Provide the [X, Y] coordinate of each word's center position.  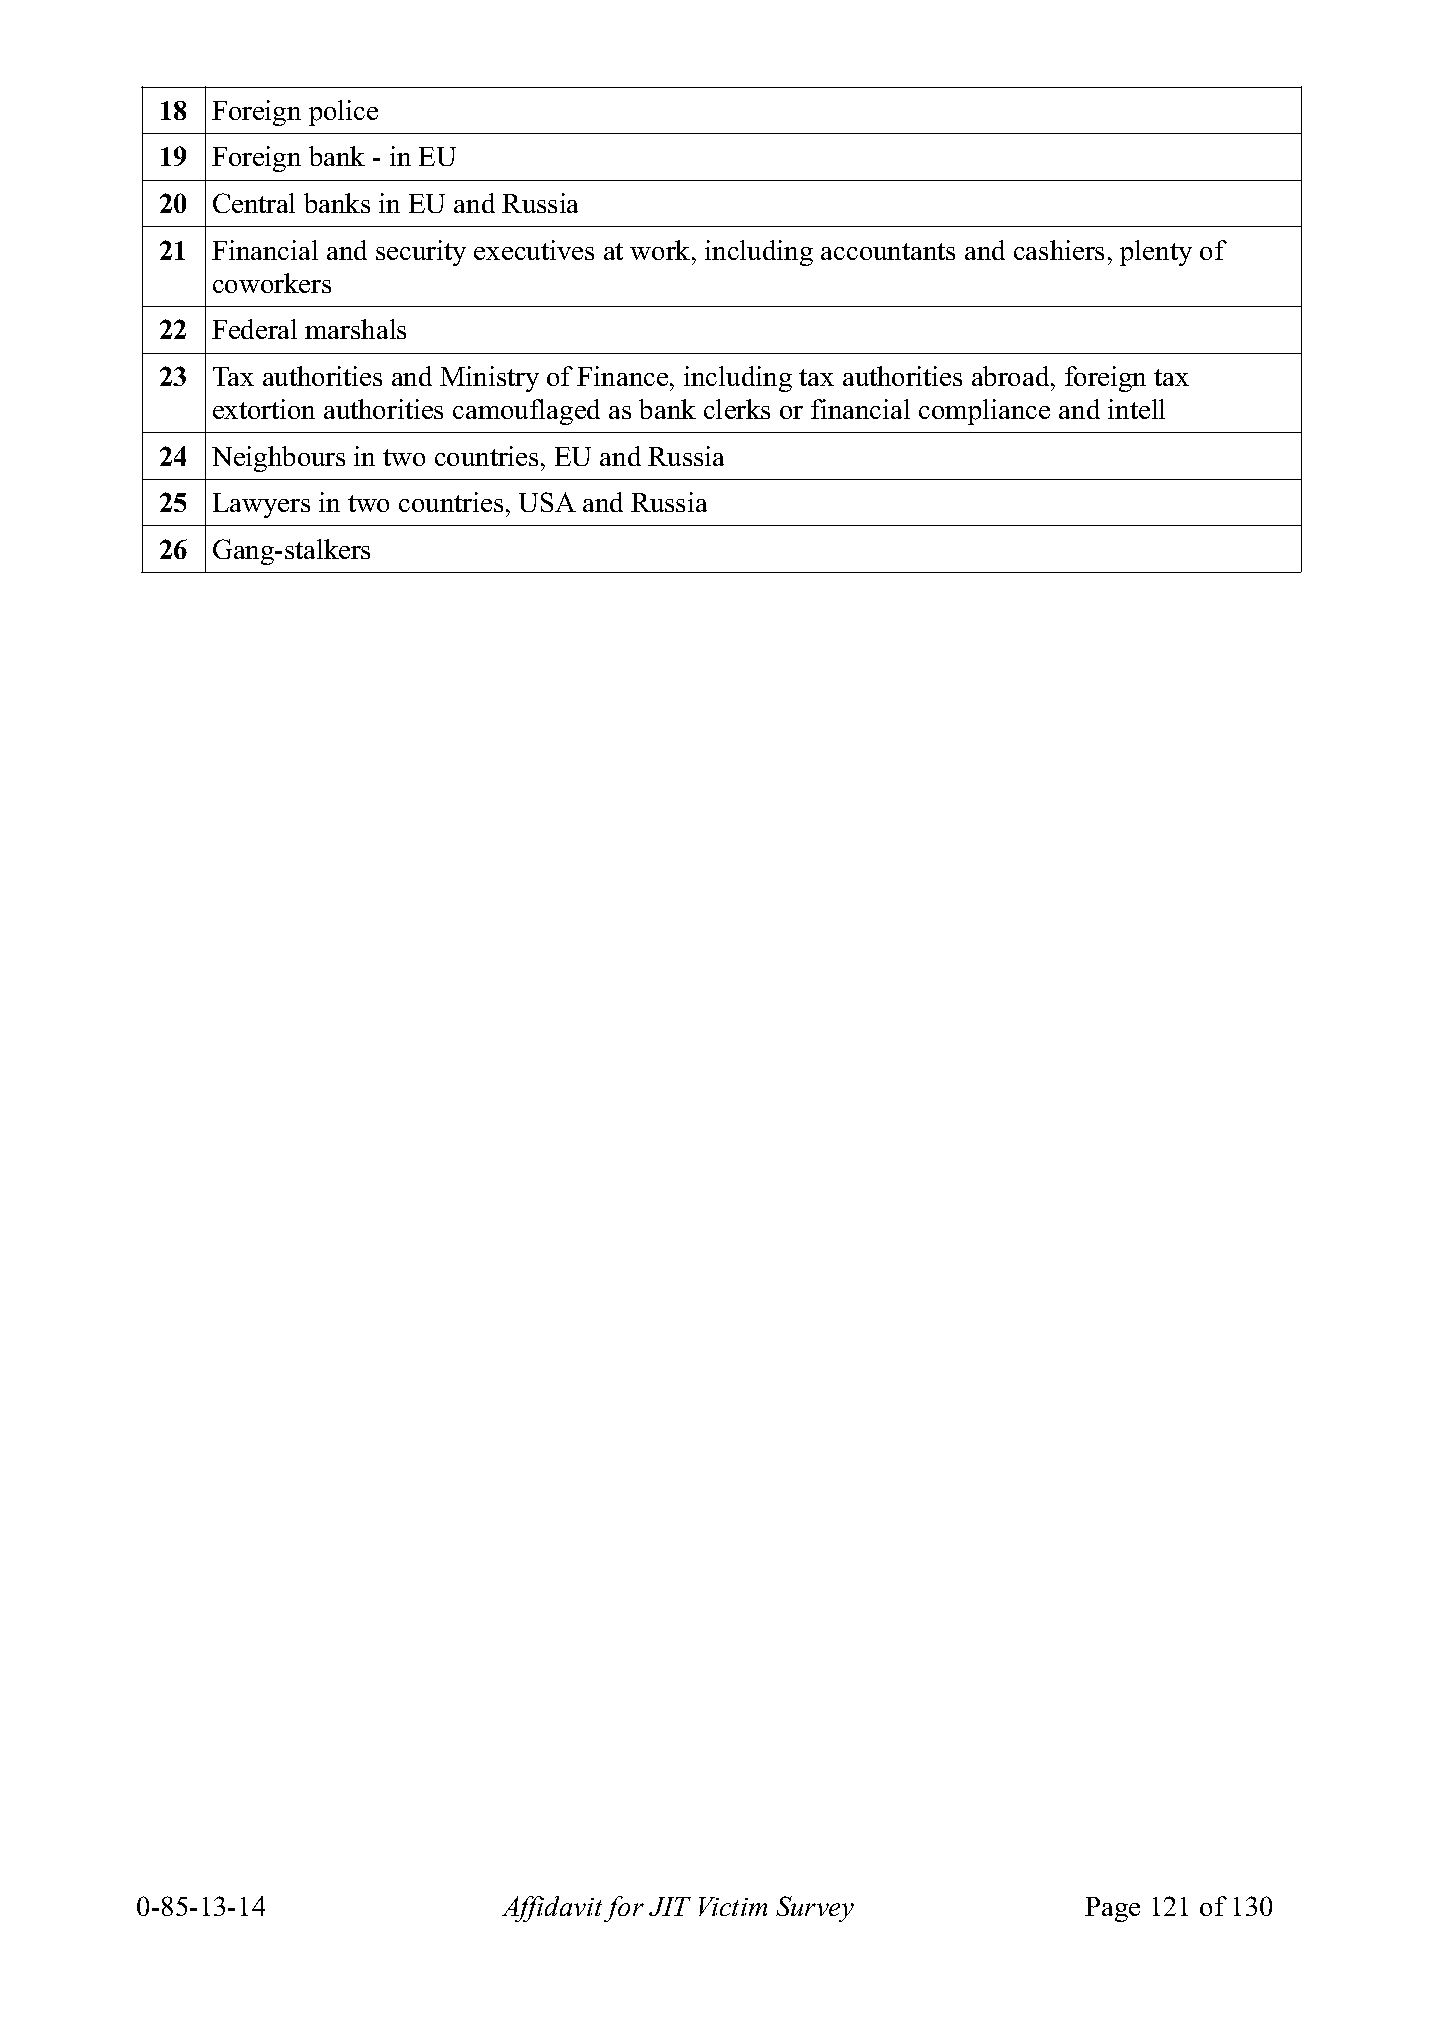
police [343, 113]
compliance [984, 412]
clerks [737, 409]
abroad [1012, 376]
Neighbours [278, 459]
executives [534, 250]
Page [1112, 1909]
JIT [670, 1906]
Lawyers [261, 505]
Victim [733, 1906]
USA [547, 502]
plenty [1156, 253]
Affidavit [552, 1909]
